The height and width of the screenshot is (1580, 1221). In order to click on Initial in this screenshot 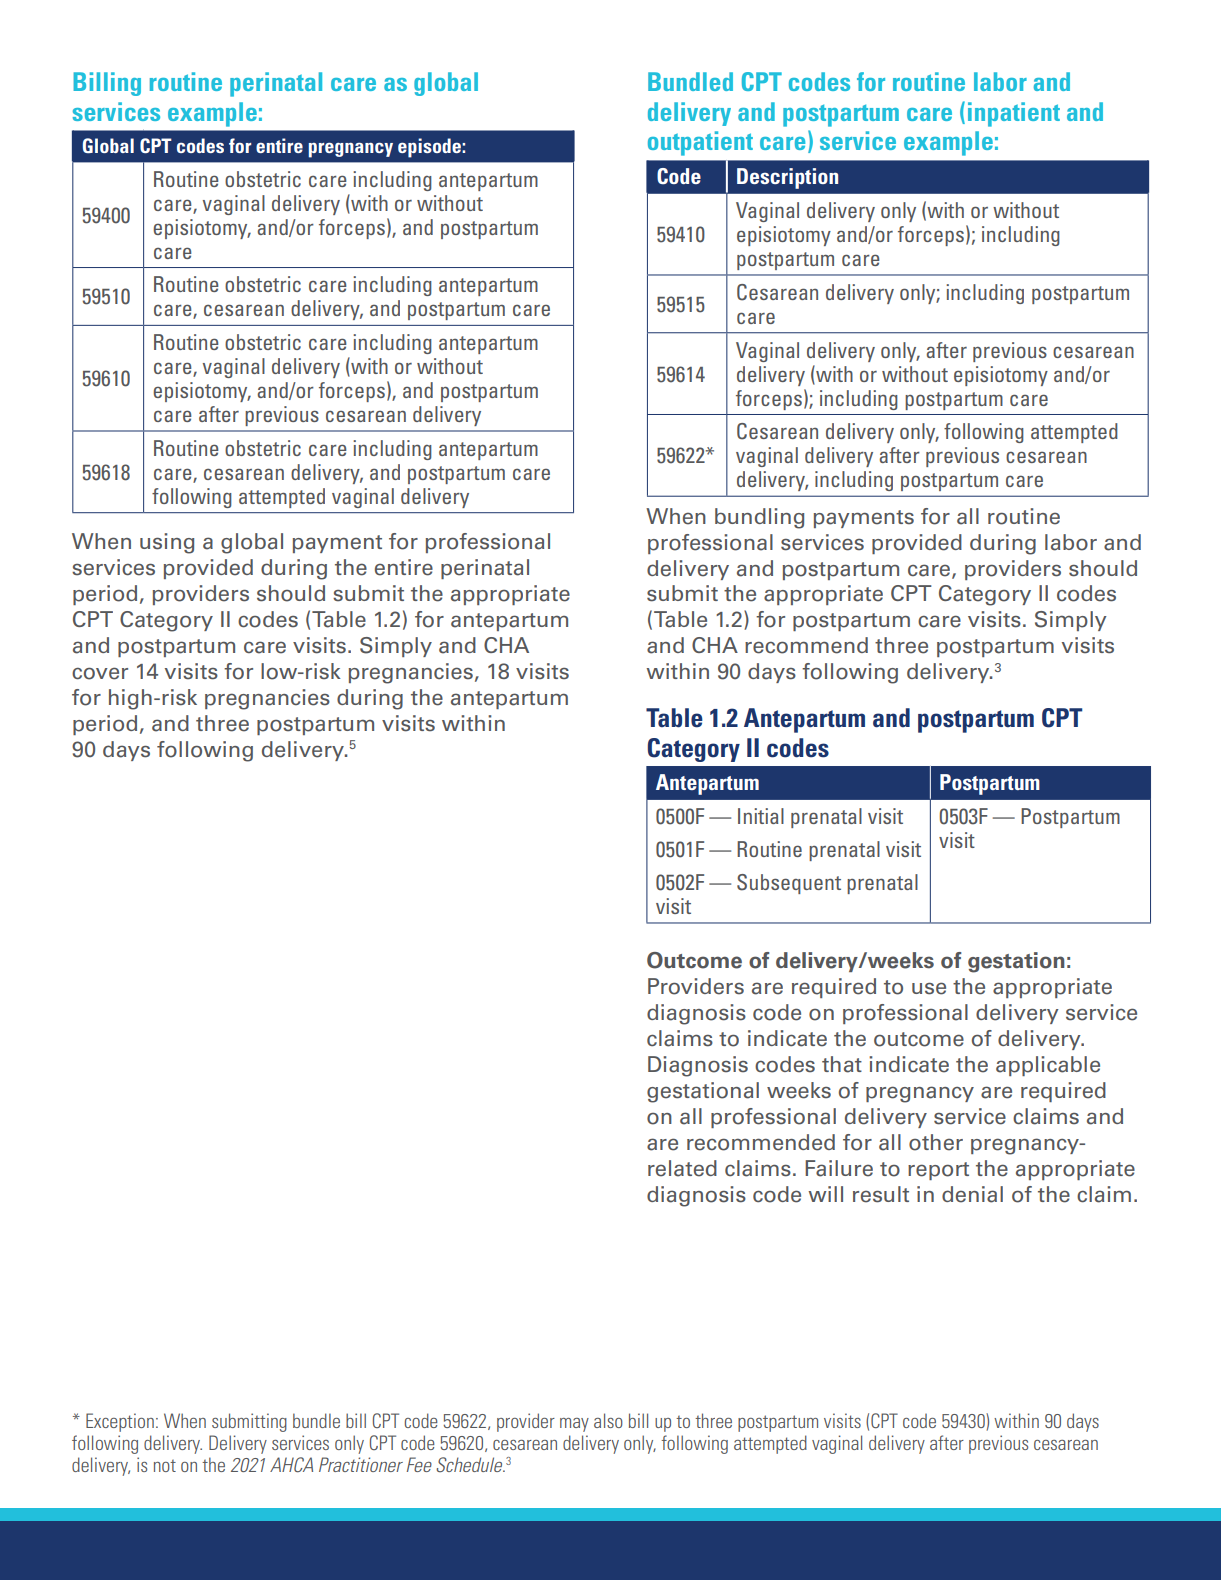, I will do `click(761, 816)`.
